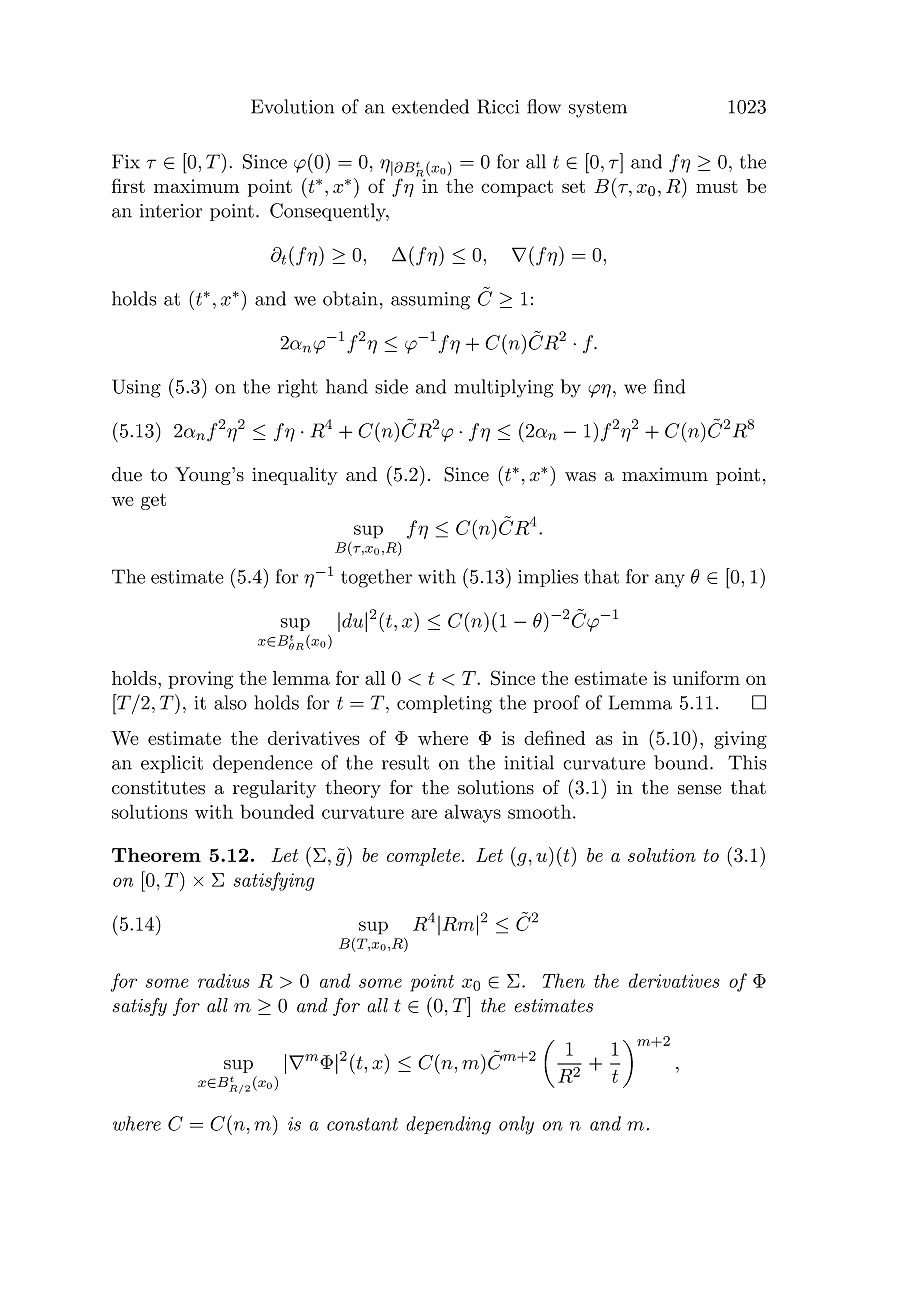 This screenshot has width=921, height=1316. I want to click on Fix, so click(126, 161).
